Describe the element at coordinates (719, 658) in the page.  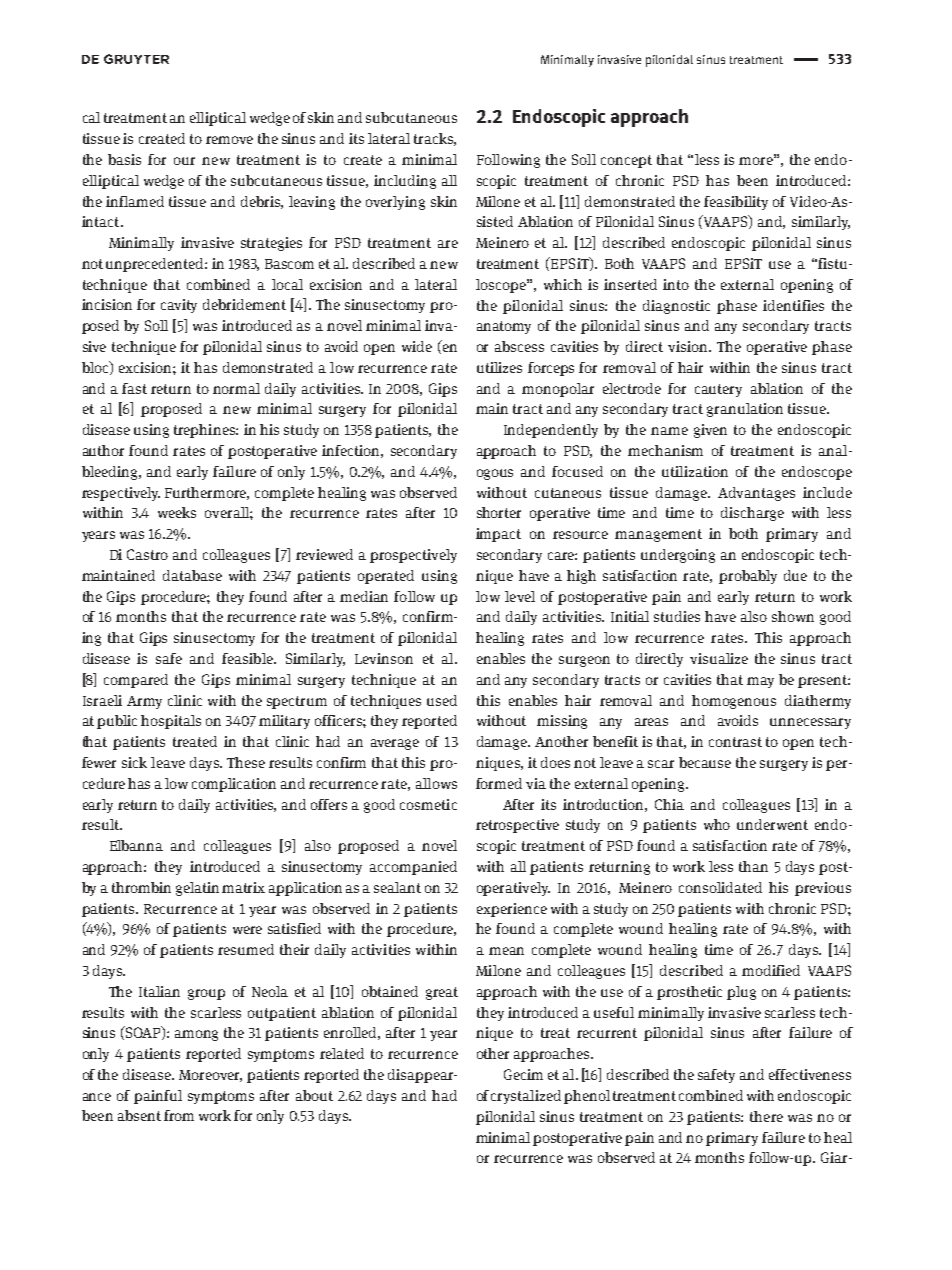
I see `visualize` at that location.
